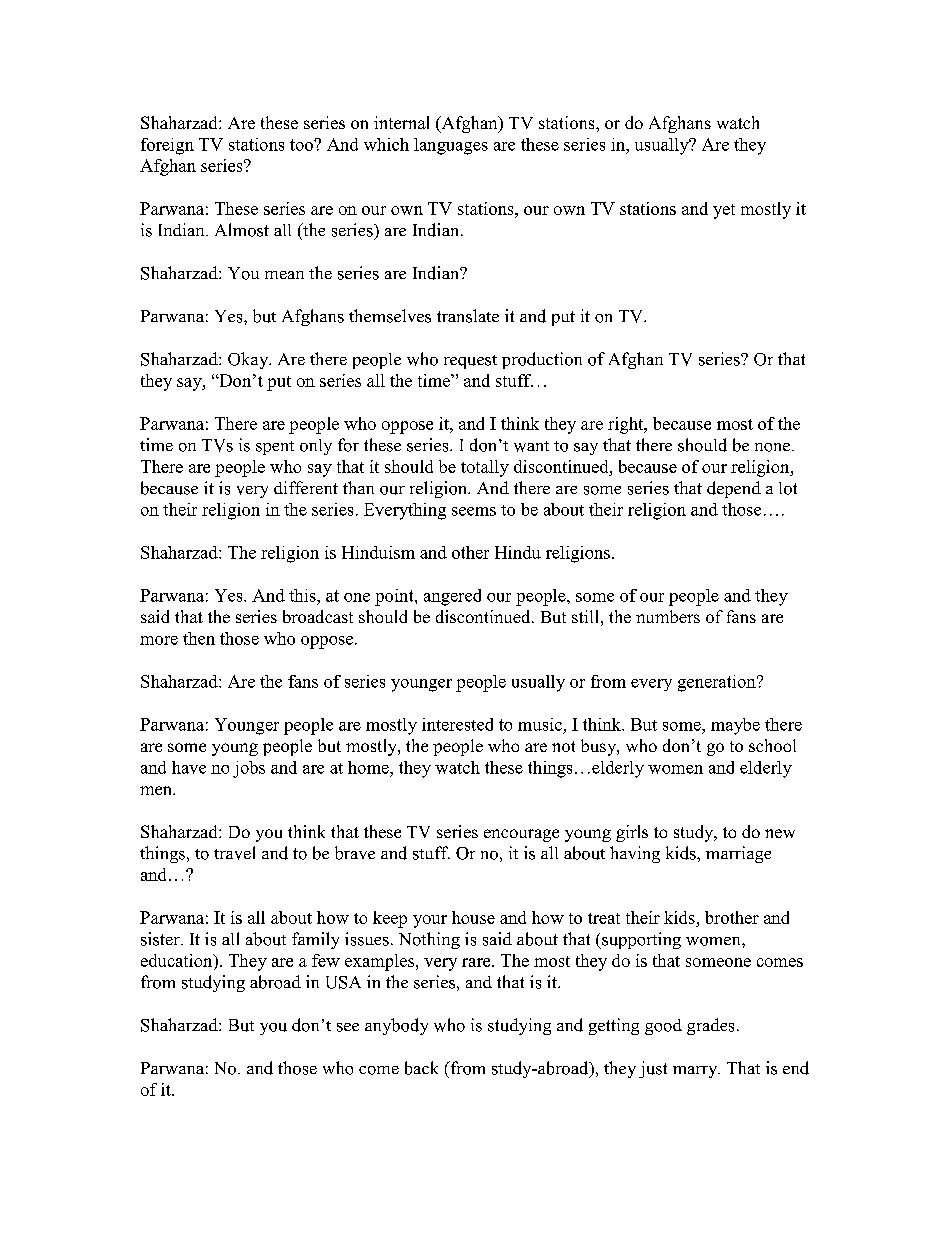 The height and width of the document is (1233, 952). Describe the element at coordinates (306, 487) in the document. I see `different` at that location.
